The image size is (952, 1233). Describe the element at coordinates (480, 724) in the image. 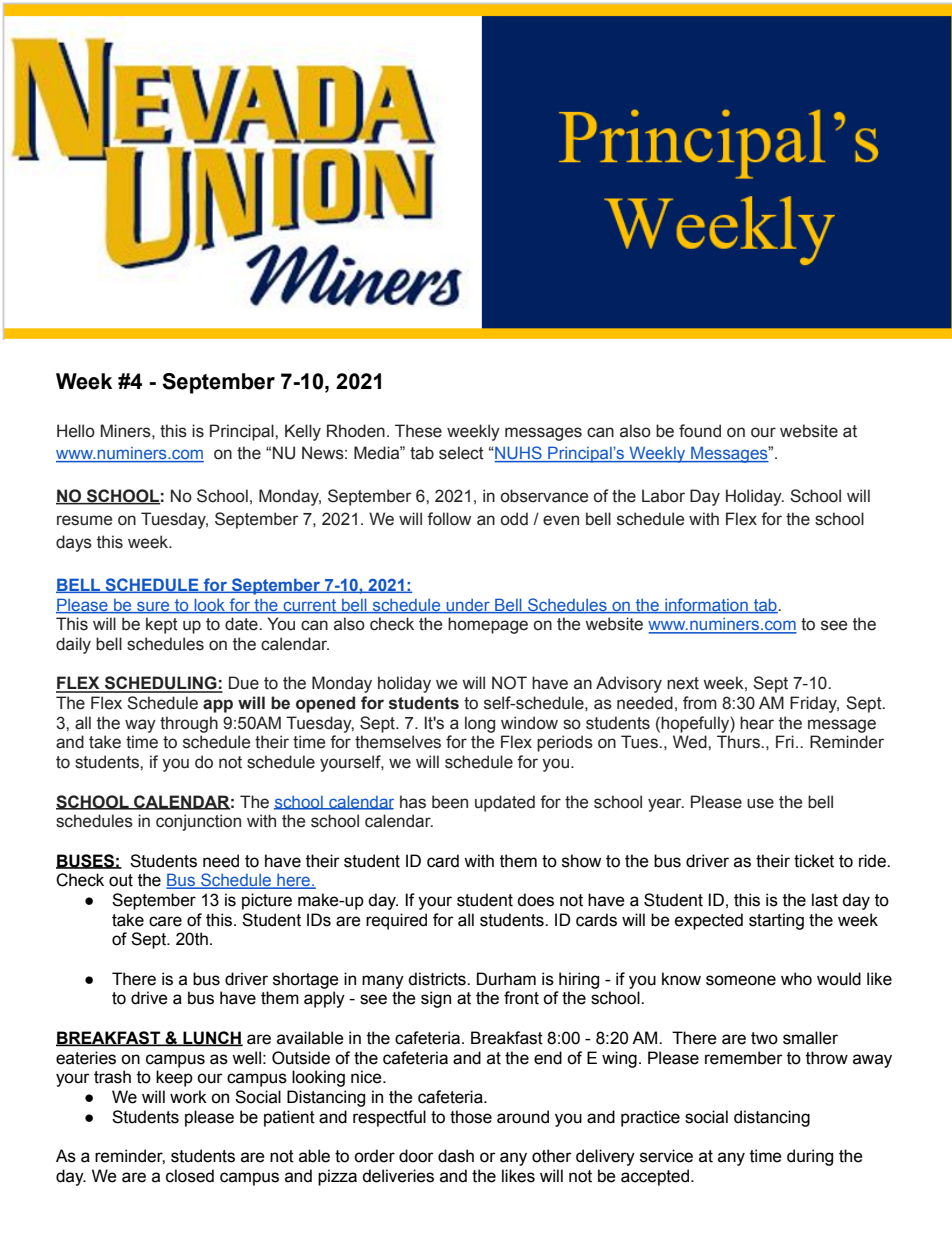

I see `long` at that location.
